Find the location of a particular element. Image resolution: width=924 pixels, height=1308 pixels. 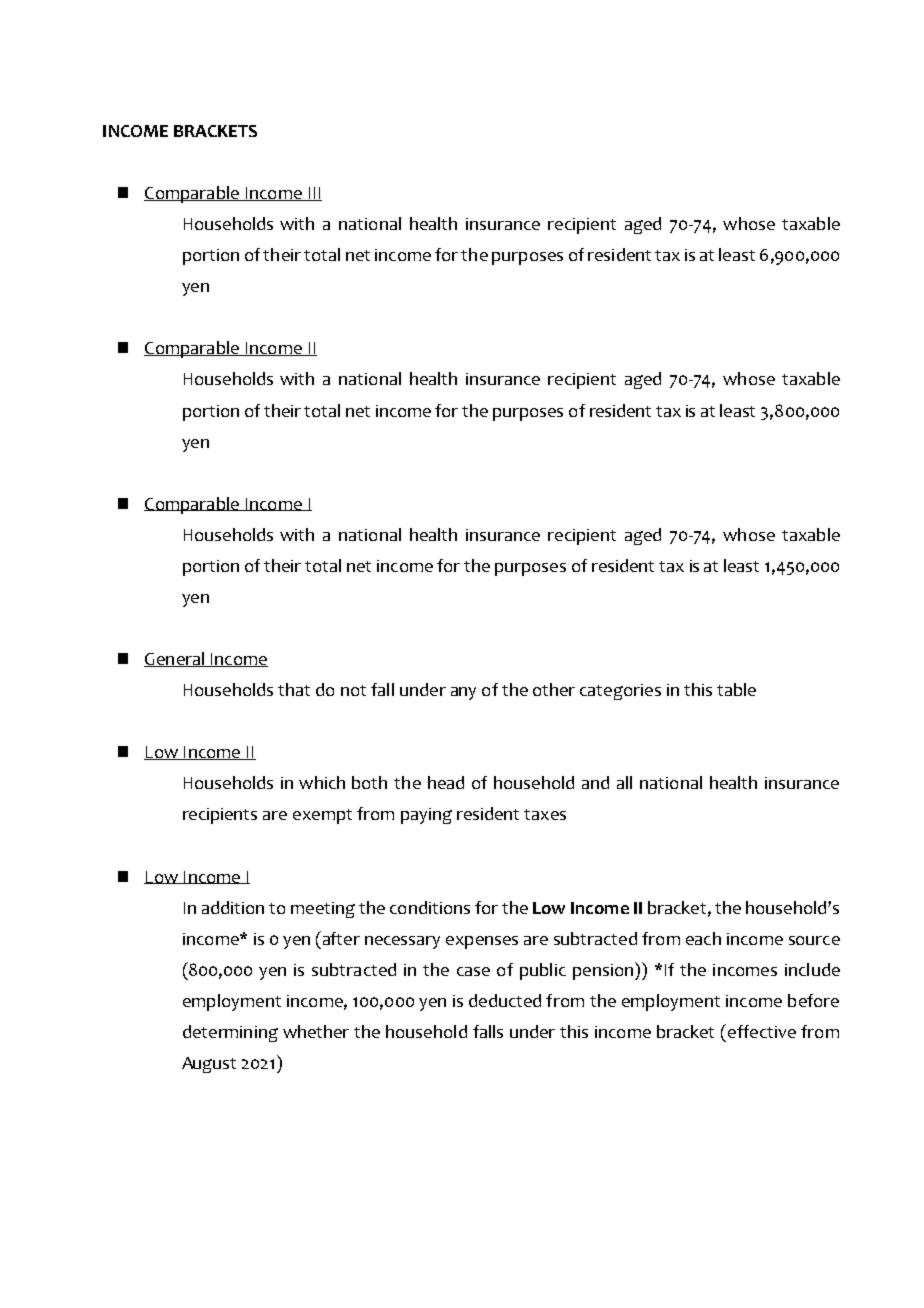

and is located at coordinates (595, 782).
